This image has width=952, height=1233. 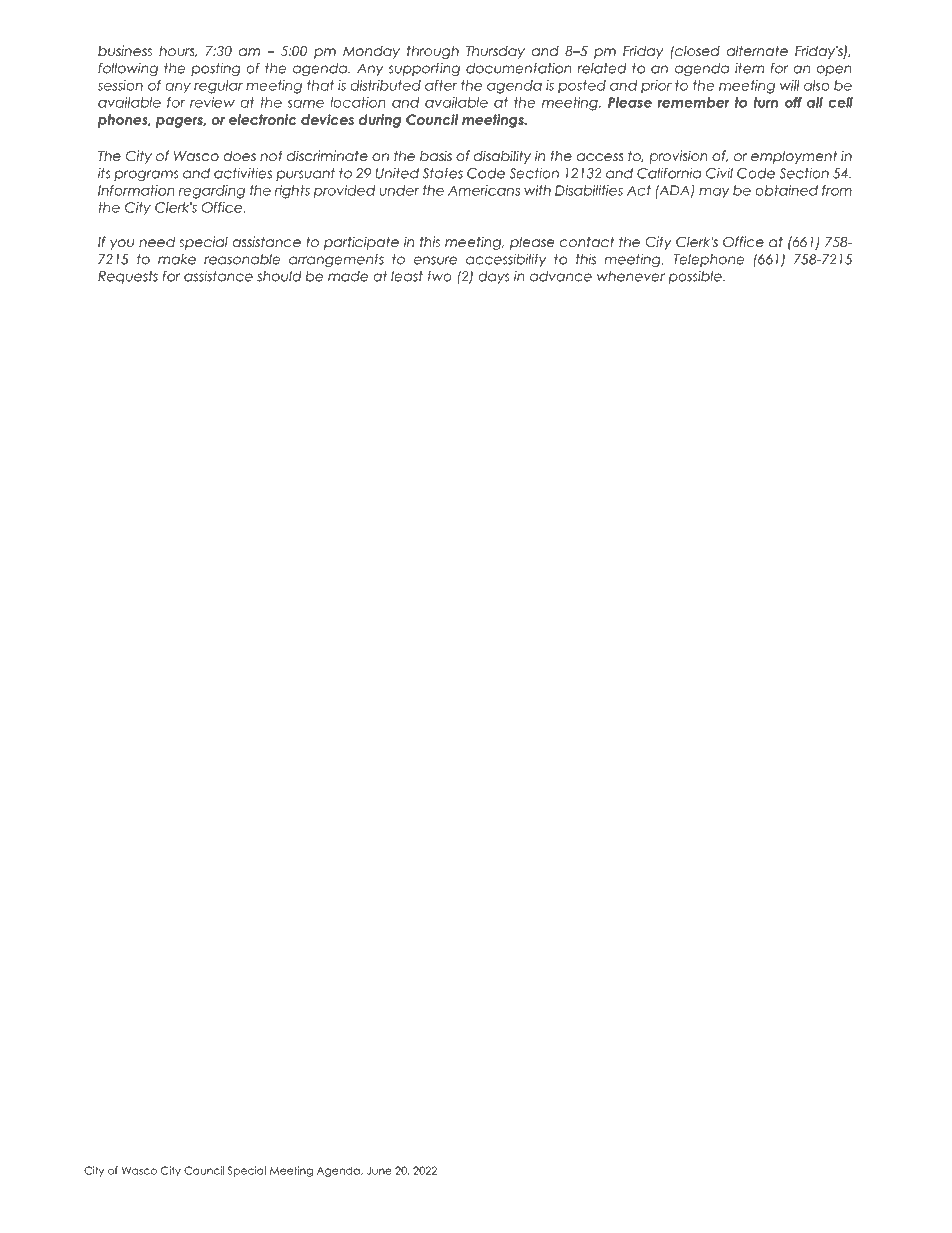 What do you see at coordinates (494, 277) in the image?
I see `days` at bounding box center [494, 277].
